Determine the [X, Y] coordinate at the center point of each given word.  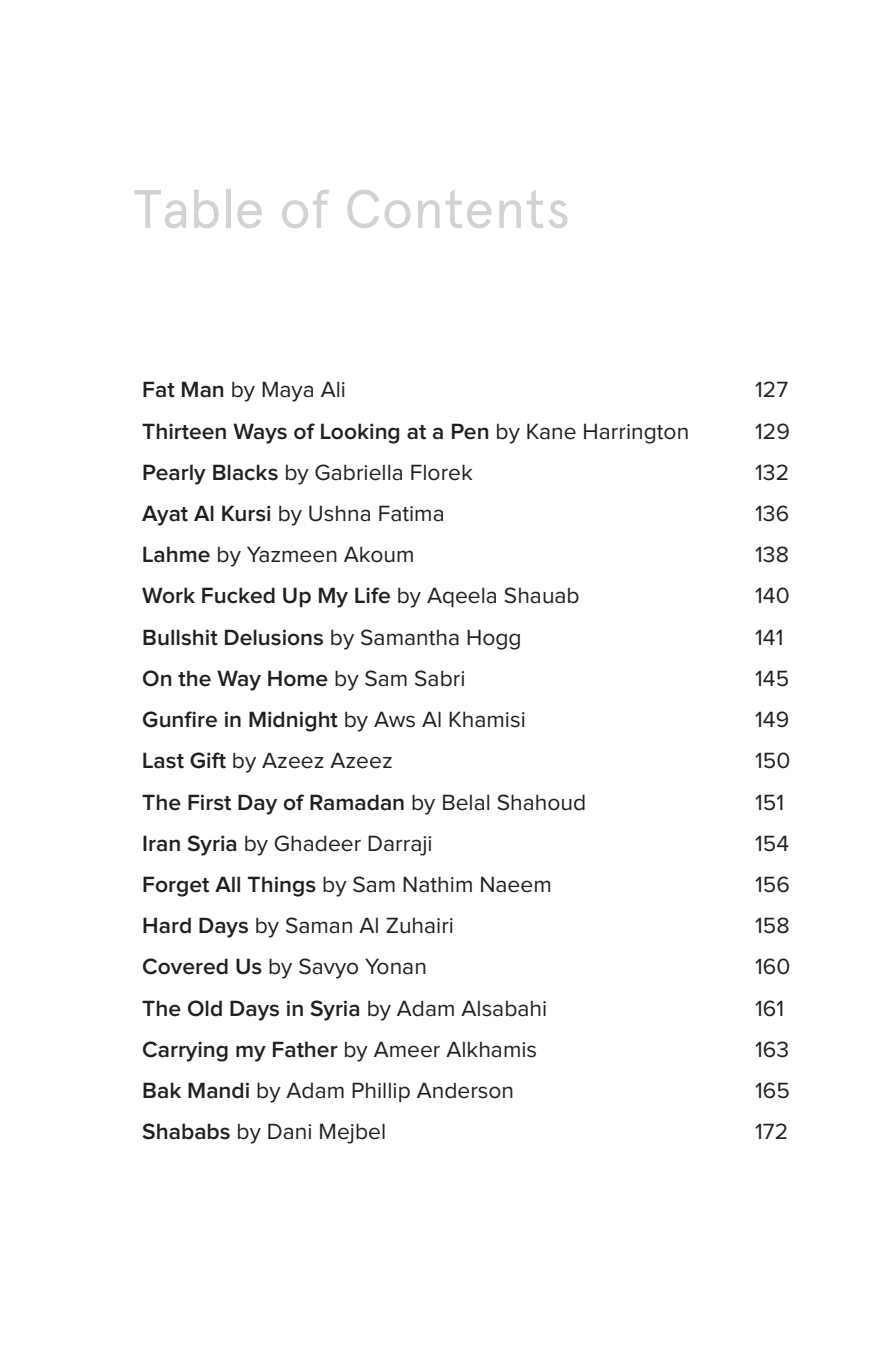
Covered [185, 966]
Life [372, 595]
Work [168, 595]
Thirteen [184, 431]
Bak [162, 1090]
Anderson [465, 1090]
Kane [551, 431]
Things [282, 886]
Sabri [439, 678]
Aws [394, 719]
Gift [208, 760]
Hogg [493, 639]
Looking [360, 433]
